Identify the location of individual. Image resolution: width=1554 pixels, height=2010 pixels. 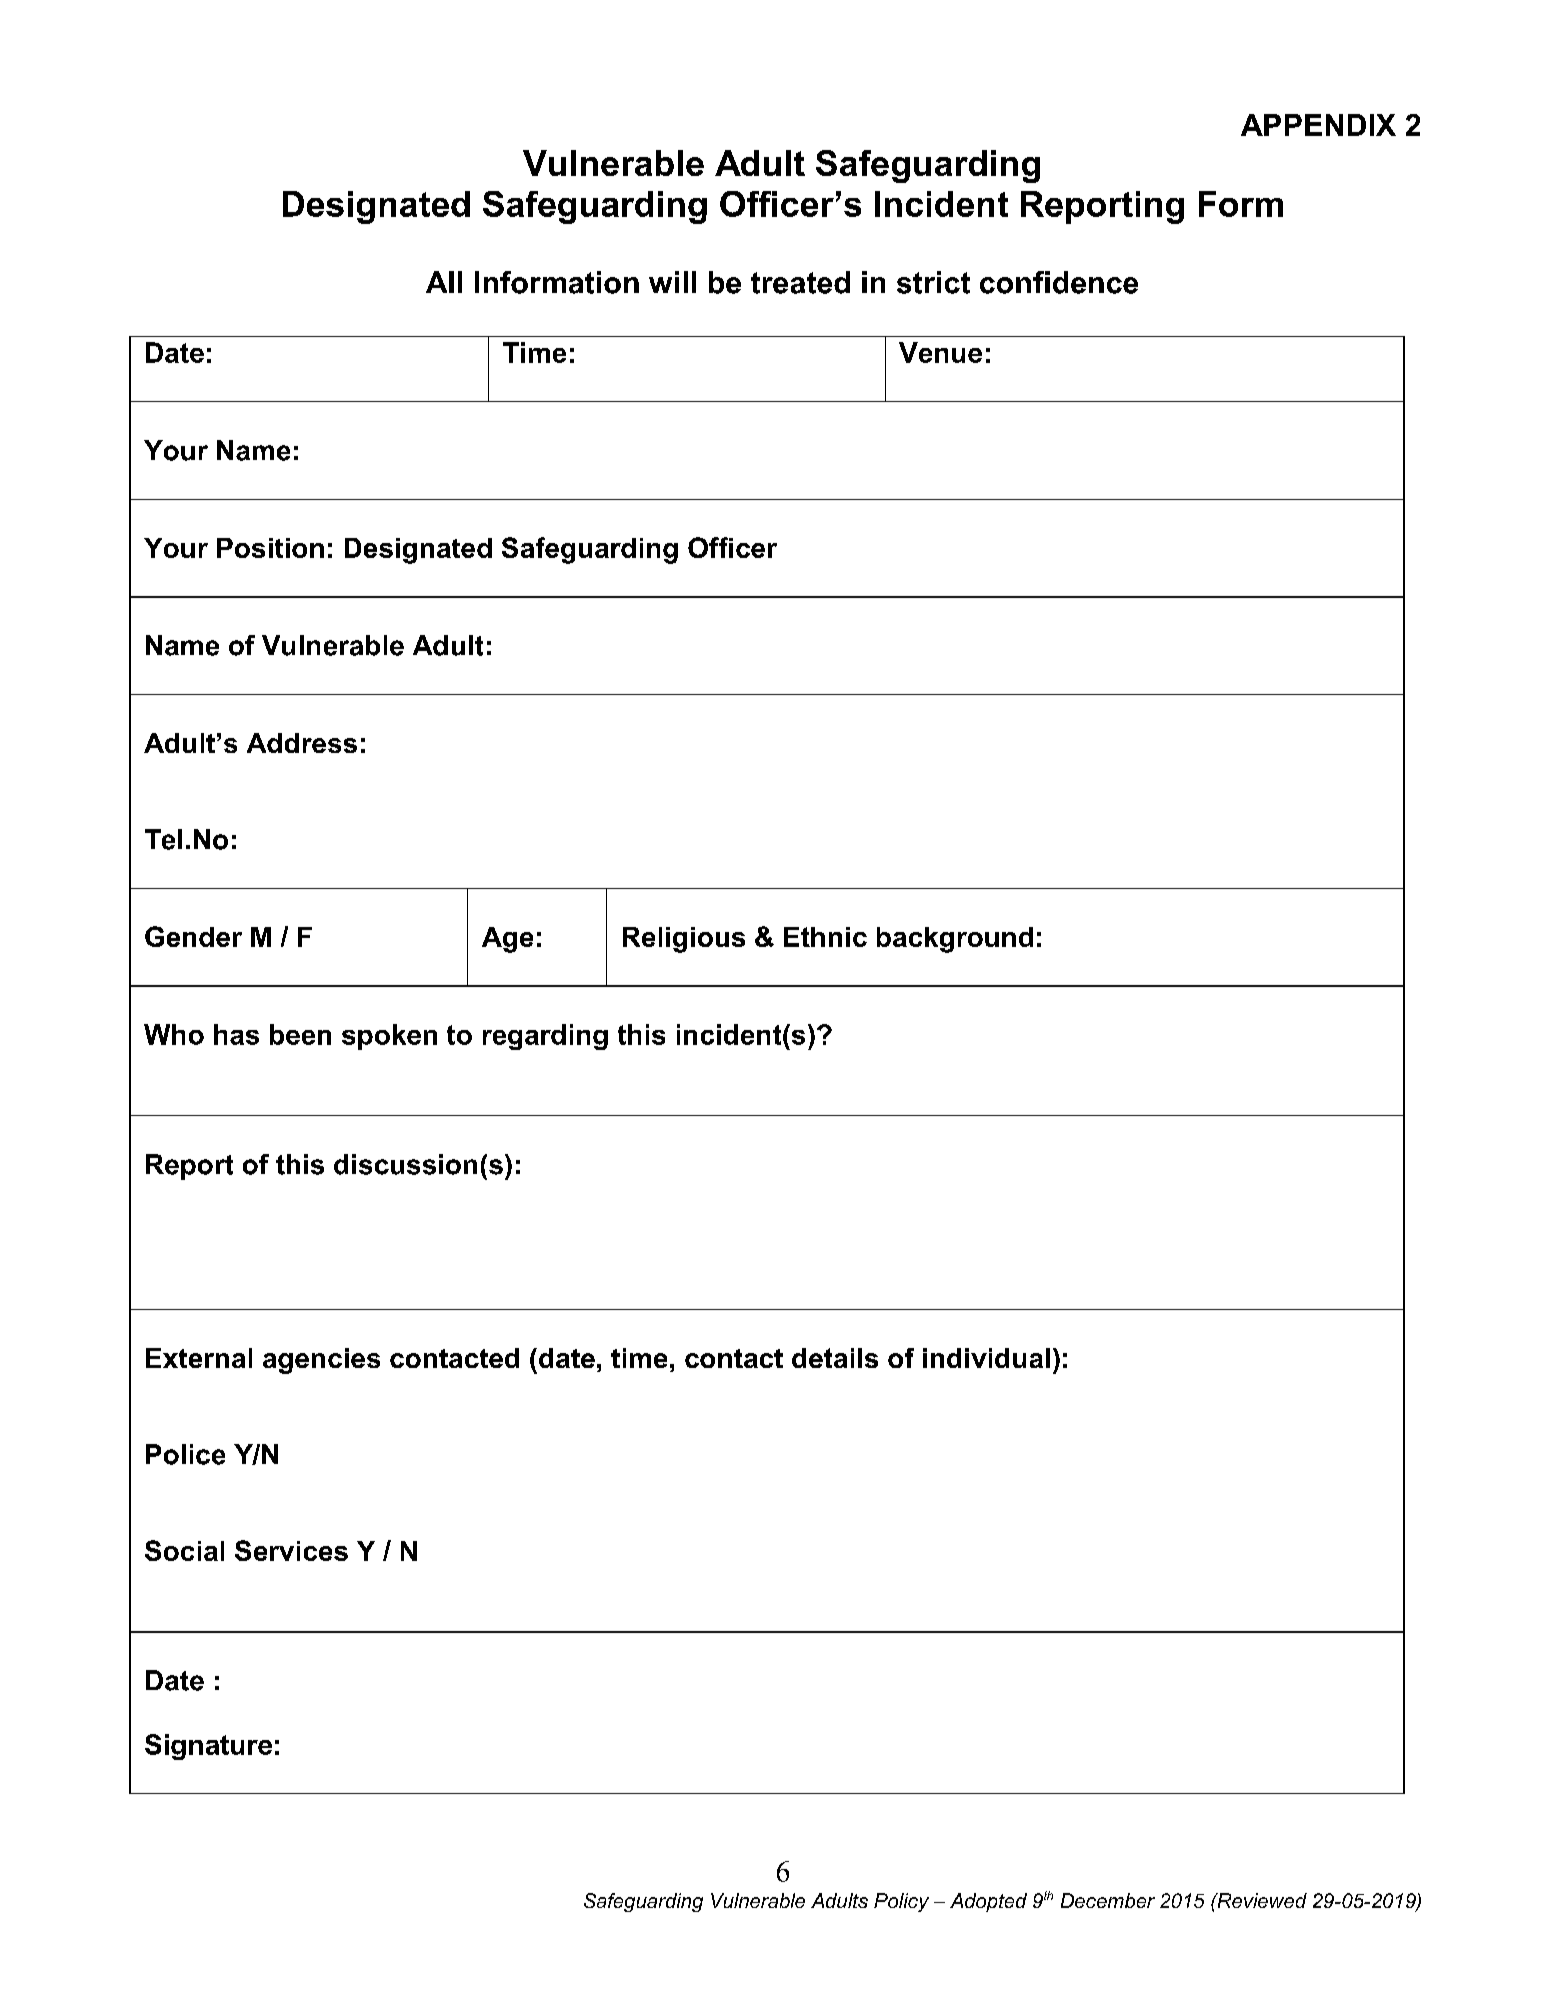
(986, 1358).
